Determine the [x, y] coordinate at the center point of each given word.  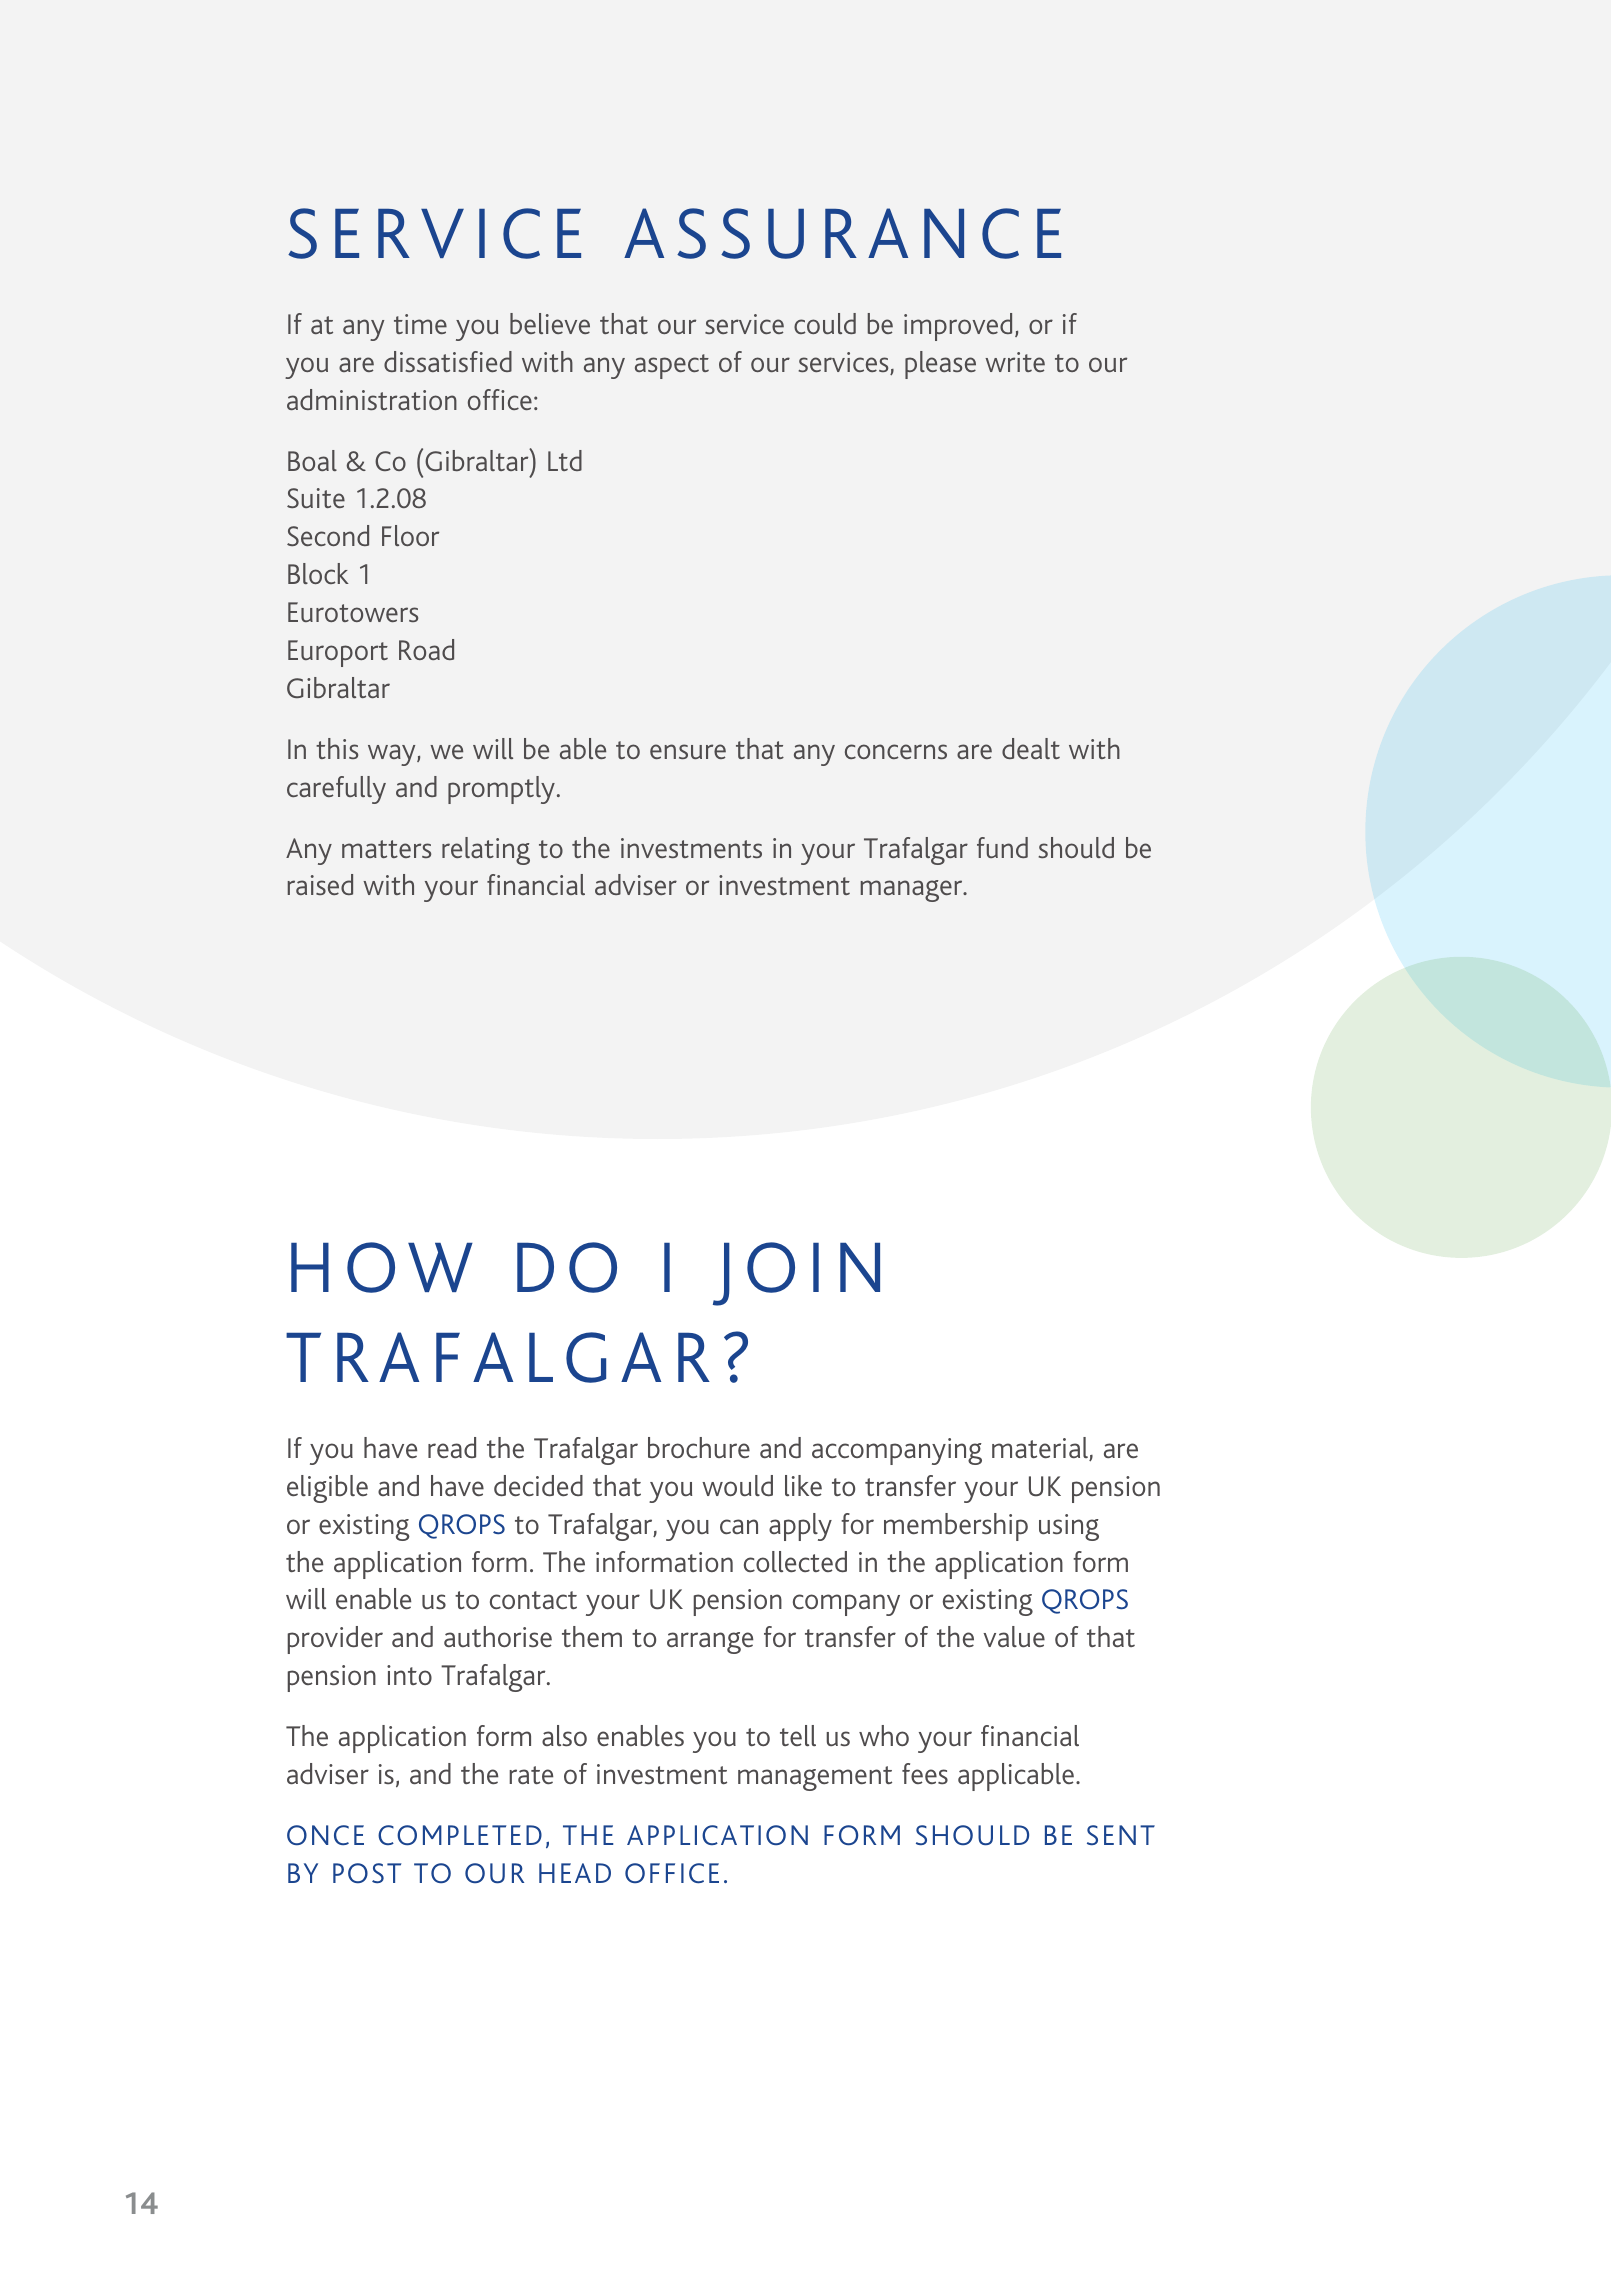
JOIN [796, 1274]
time [420, 324]
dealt [1031, 748]
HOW [382, 1267]
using [1069, 1527]
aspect [672, 366]
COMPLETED [460, 1835]
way [393, 755]
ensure [688, 751]
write [1015, 362]
